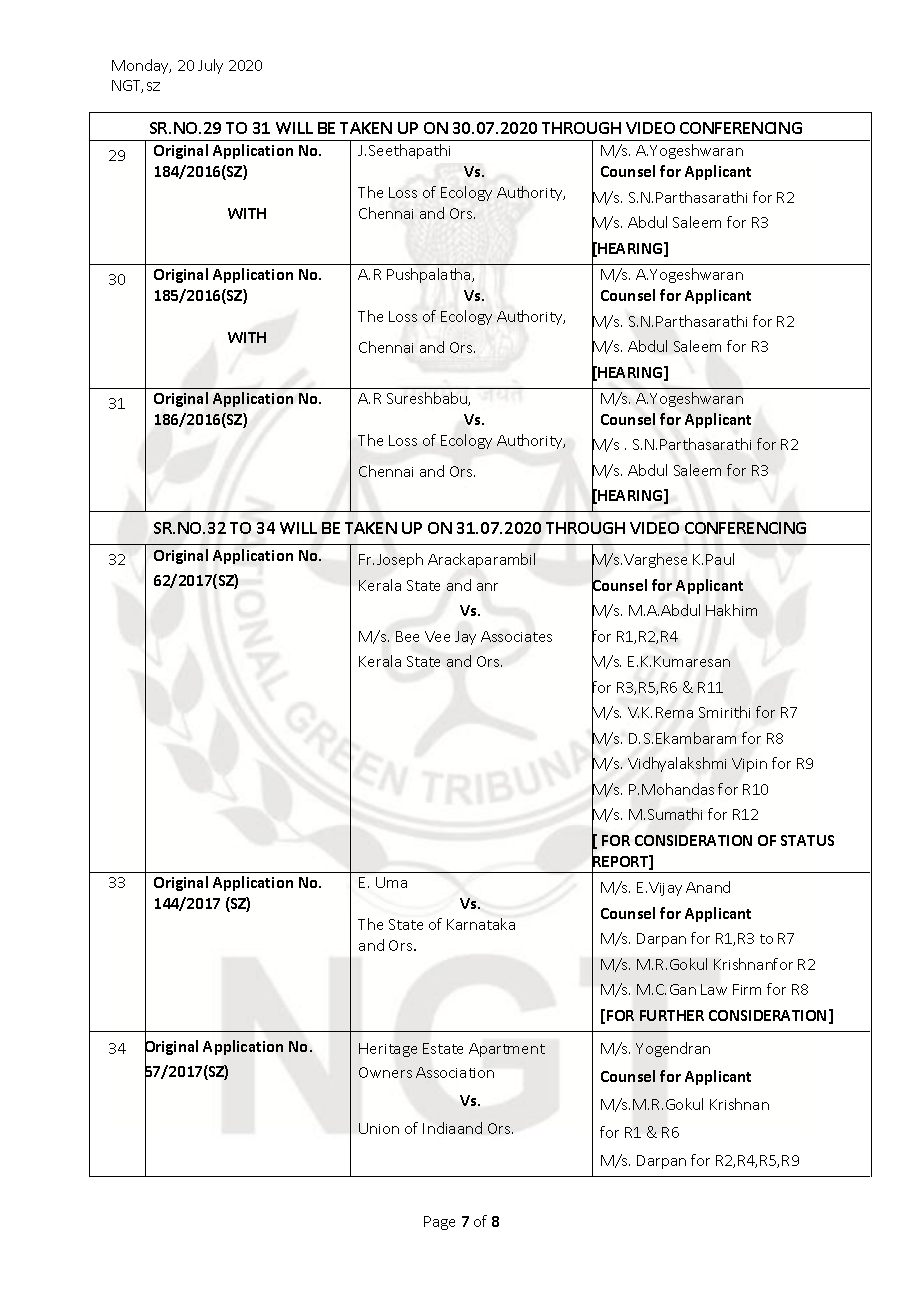 Image resolution: width=924 pixels, height=1308 pixels. I want to click on Associates, so click(516, 636).
